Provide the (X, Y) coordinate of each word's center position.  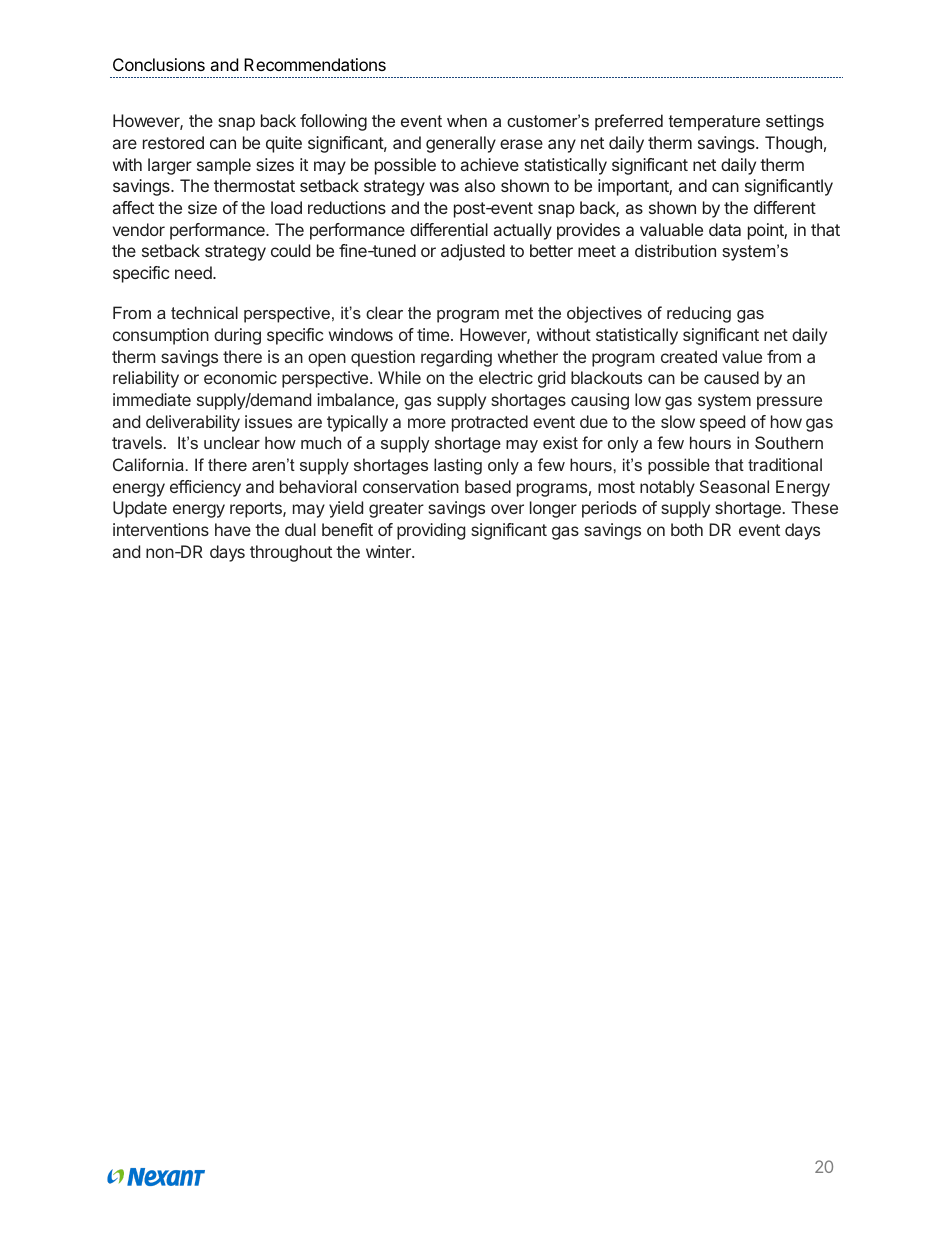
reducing (699, 314)
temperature (714, 123)
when (467, 120)
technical (204, 312)
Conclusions (159, 64)
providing (431, 531)
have (233, 529)
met (519, 313)
